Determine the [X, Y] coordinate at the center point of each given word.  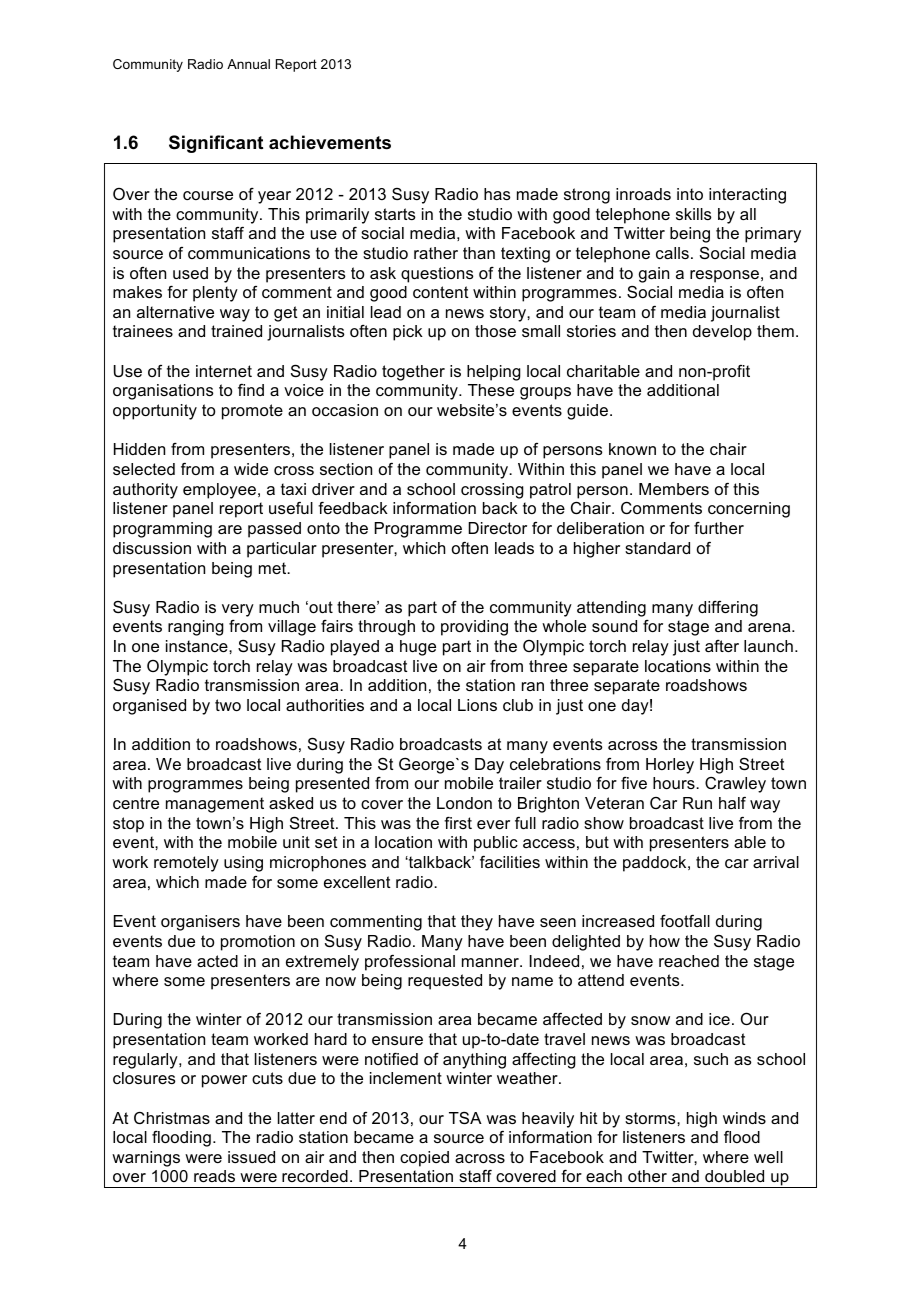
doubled [734, 1176]
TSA [465, 1118]
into [690, 194]
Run [697, 803]
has [497, 194]
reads [214, 1176]
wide [251, 469]
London [464, 803]
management [215, 805]
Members [674, 489]
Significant [216, 144]
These [491, 390]
